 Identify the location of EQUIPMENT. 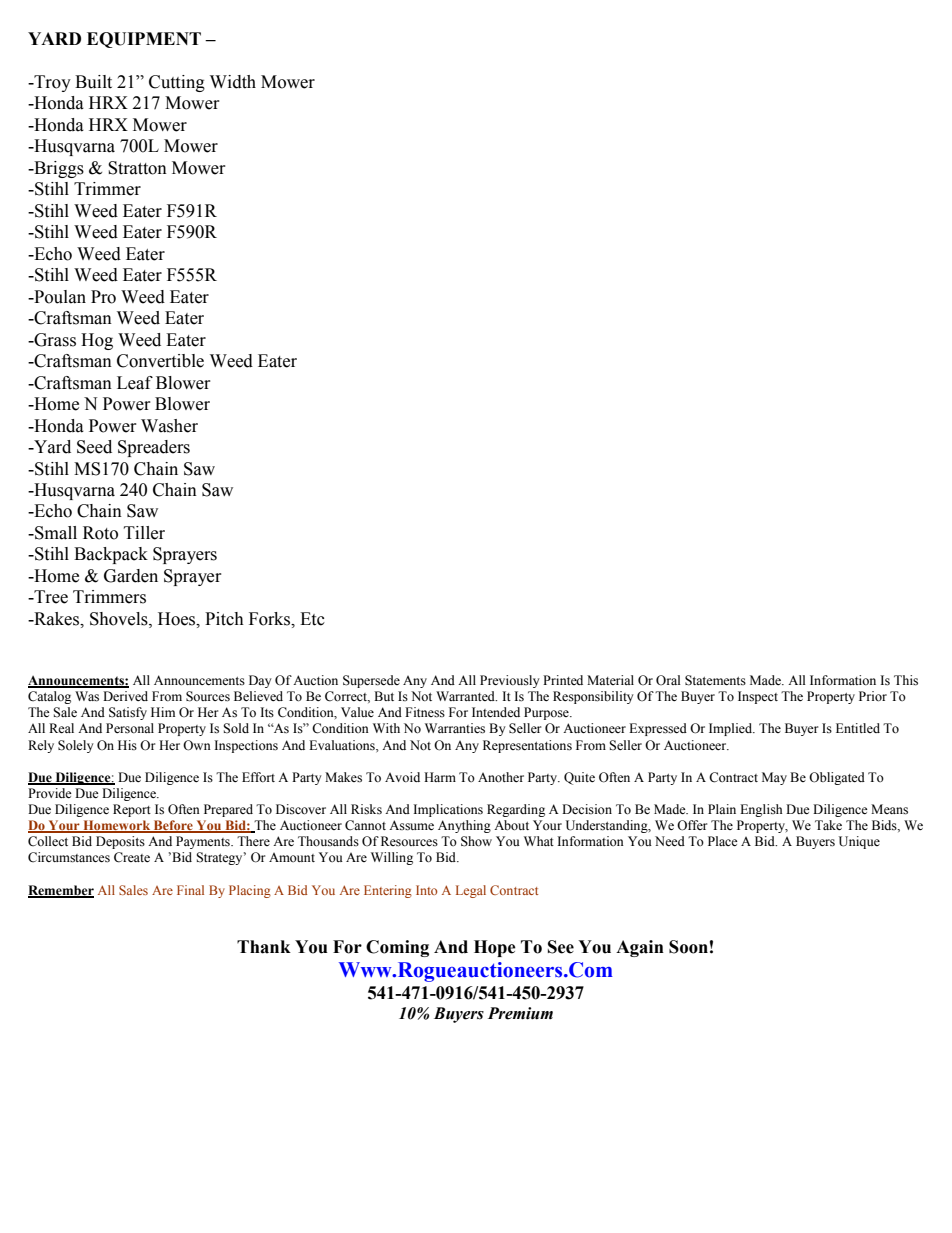
(144, 40).
